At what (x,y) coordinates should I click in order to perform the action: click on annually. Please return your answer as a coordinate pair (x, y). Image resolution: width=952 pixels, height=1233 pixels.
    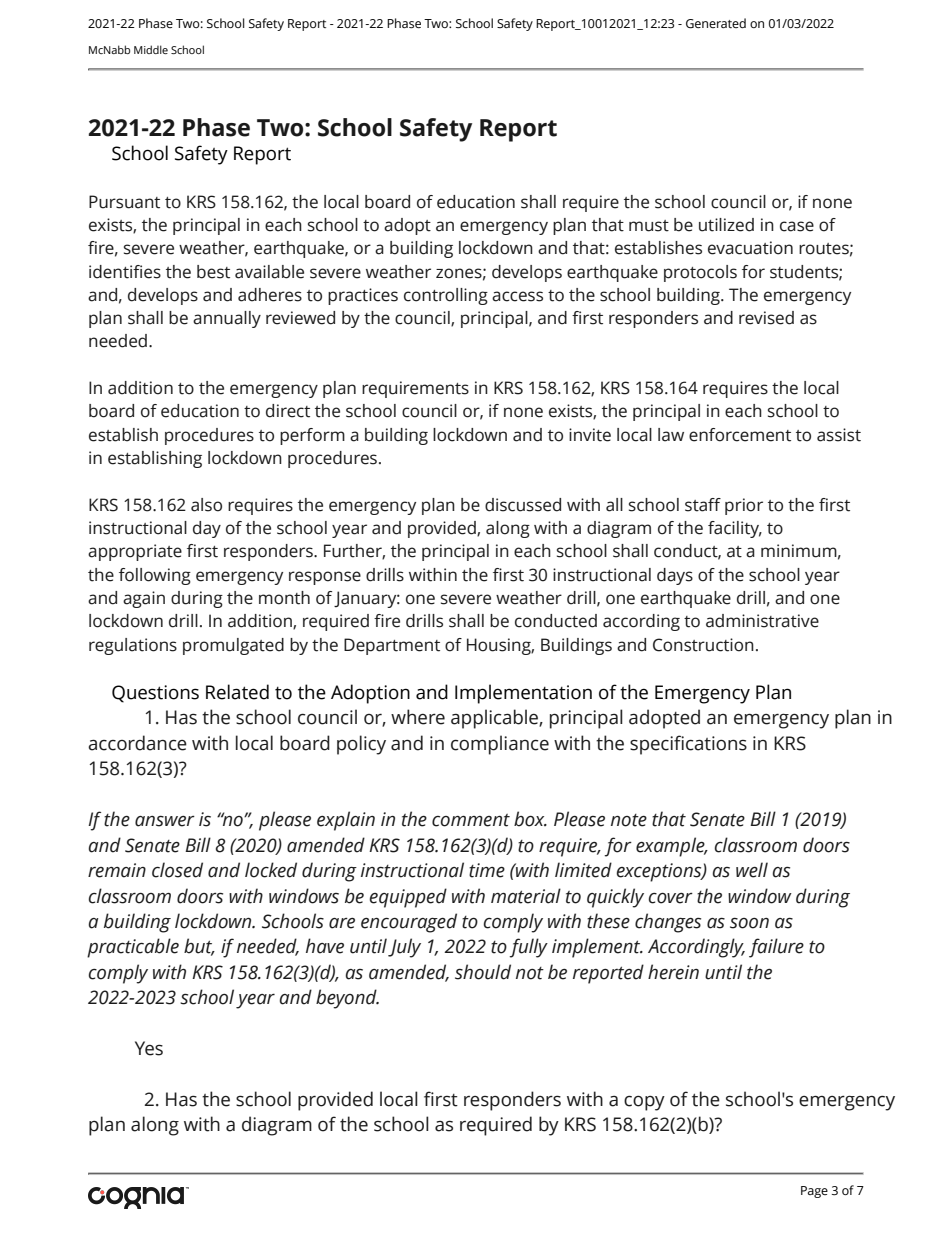
    Looking at the image, I should click on (227, 319).
